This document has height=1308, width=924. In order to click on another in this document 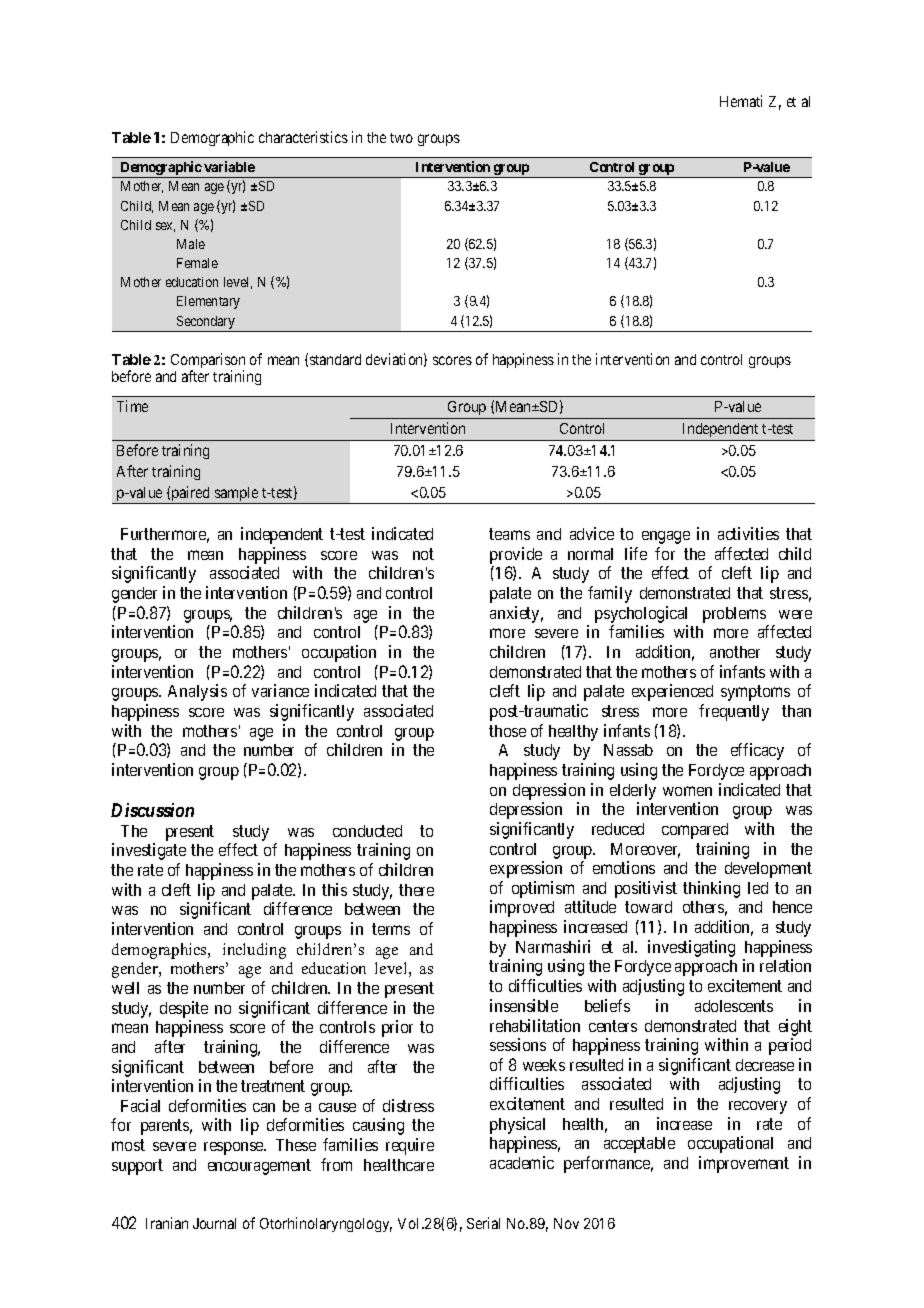, I will do `click(735, 652)`.
